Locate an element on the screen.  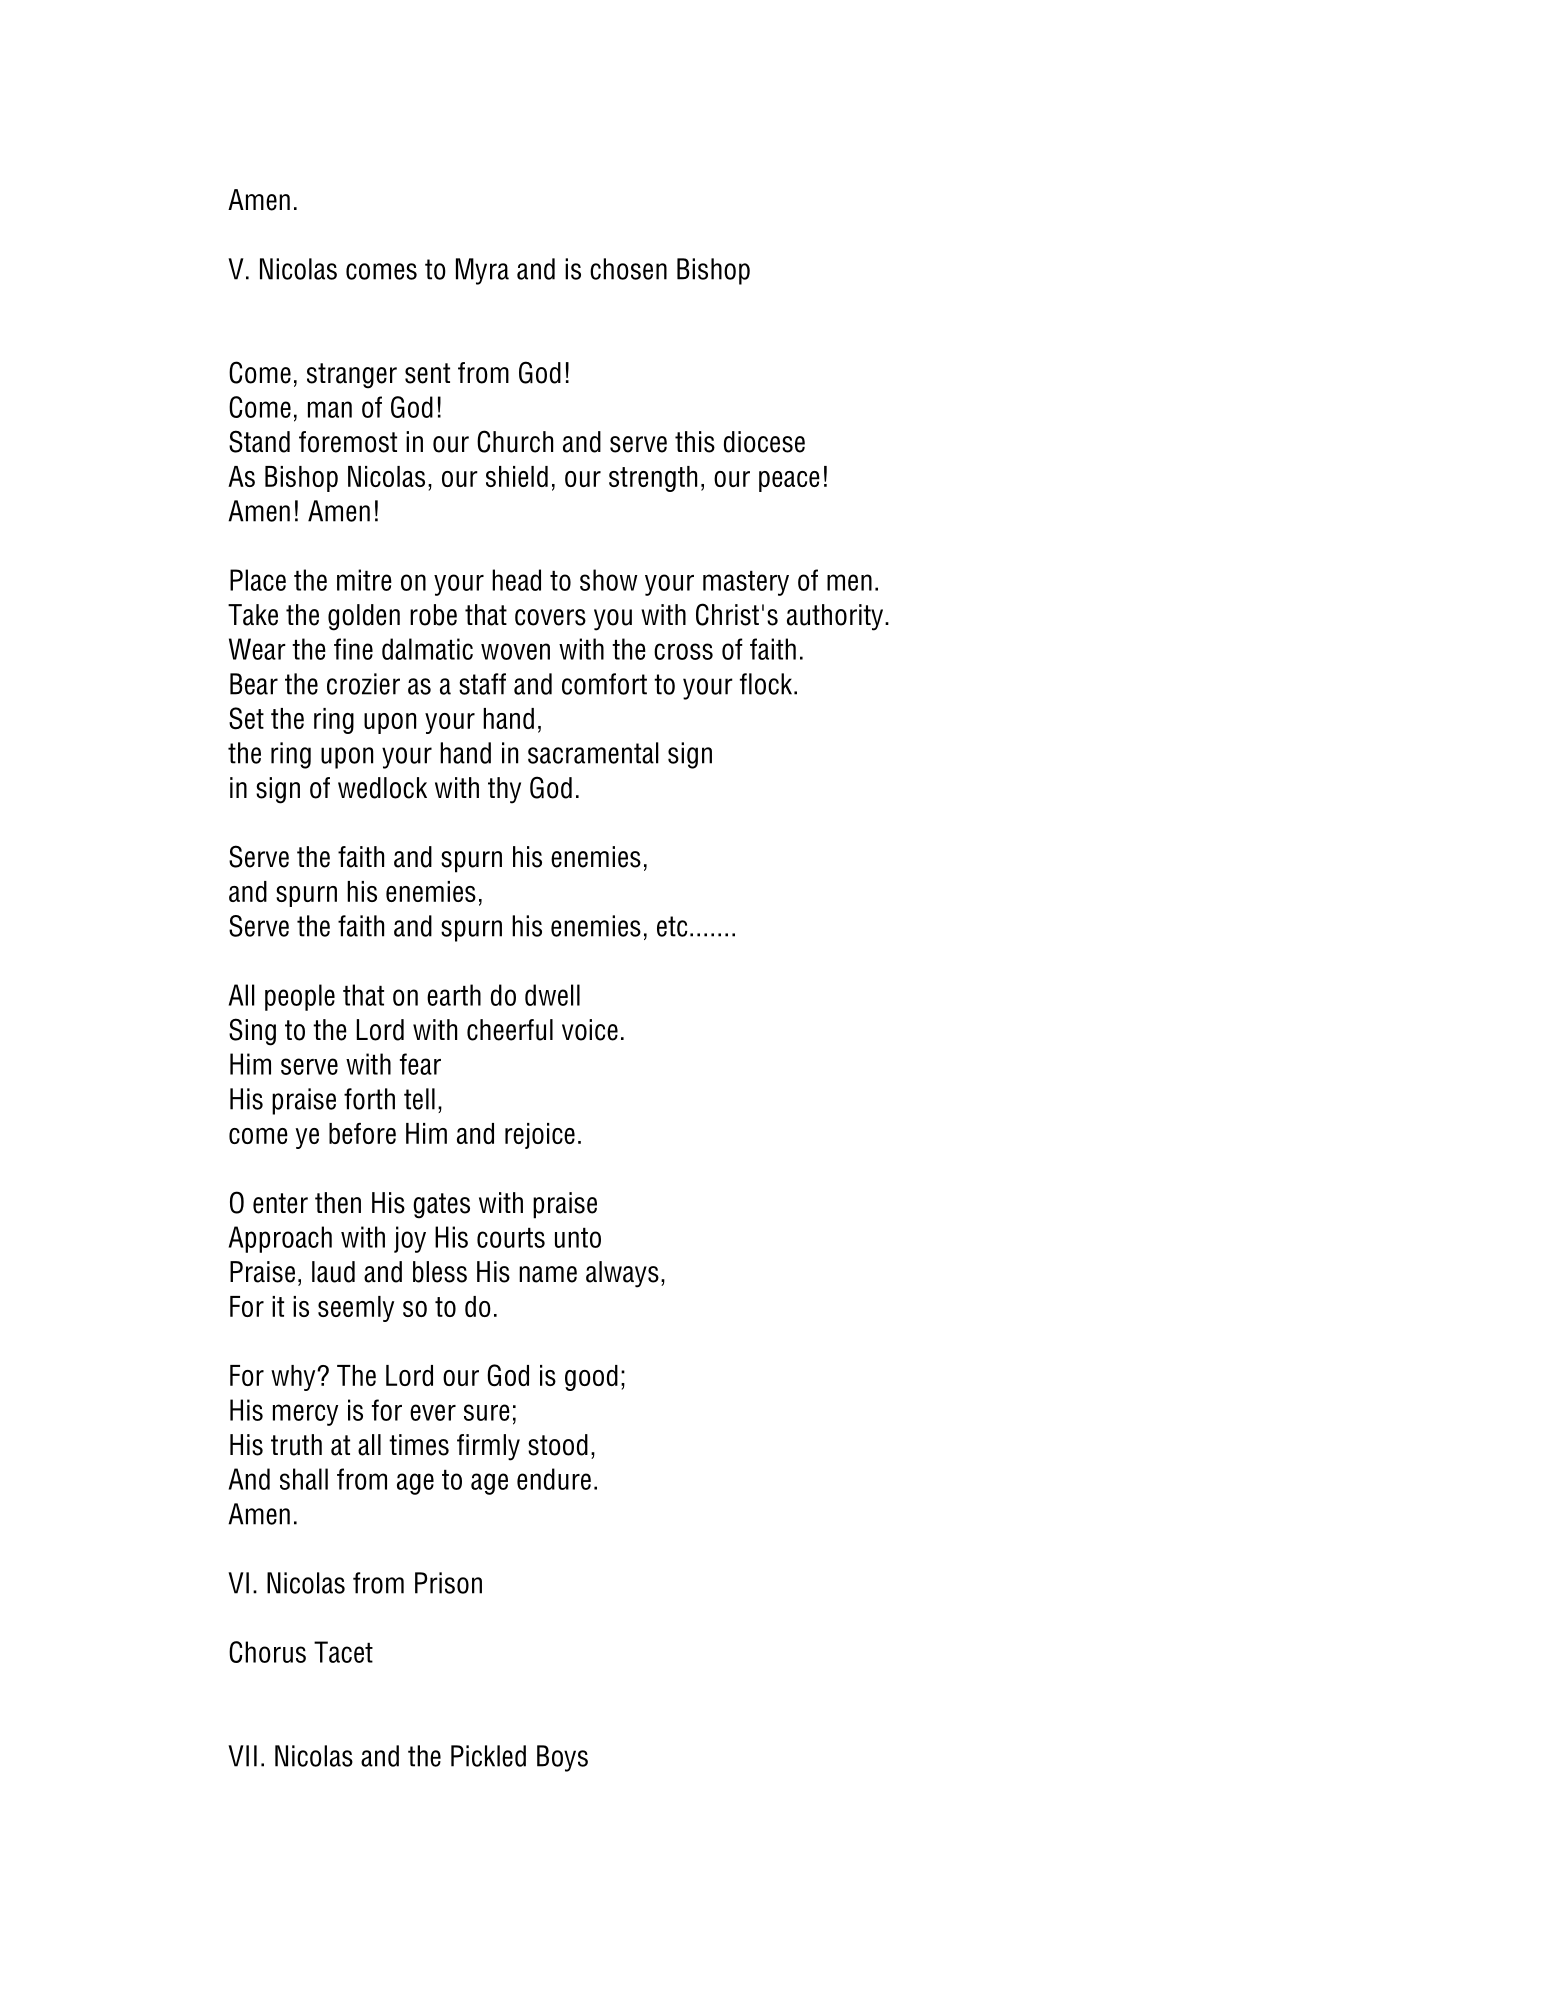
dwell is located at coordinates (552, 995).
